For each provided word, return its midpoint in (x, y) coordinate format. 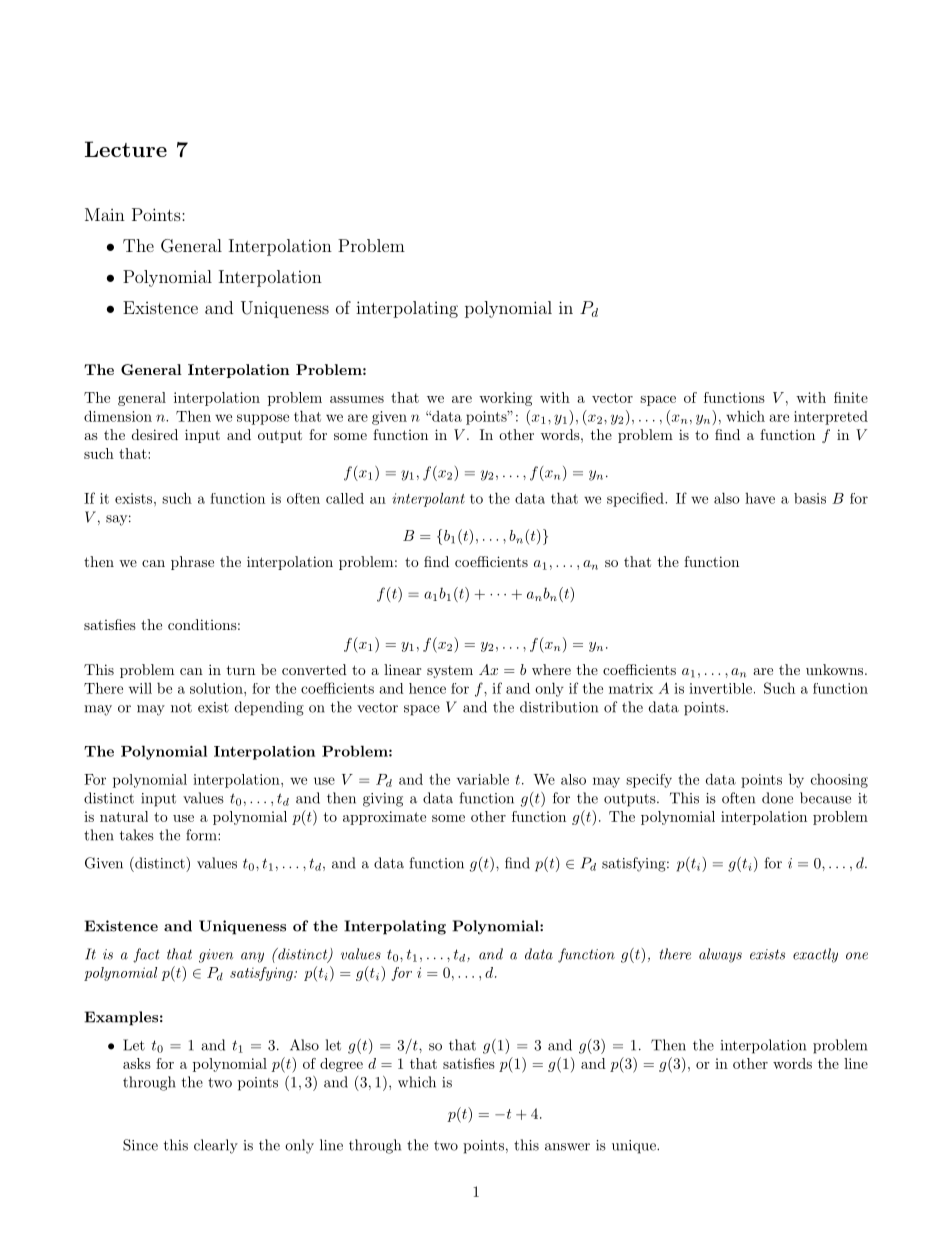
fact (146, 955)
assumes (357, 399)
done (777, 798)
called (345, 498)
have (760, 498)
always (720, 955)
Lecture (126, 149)
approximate (384, 818)
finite (851, 397)
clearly (216, 1146)
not (181, 708)
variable (483, 779)
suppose (263, 419)
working (505, 399)
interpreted (831, 418)
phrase (192, 563)
